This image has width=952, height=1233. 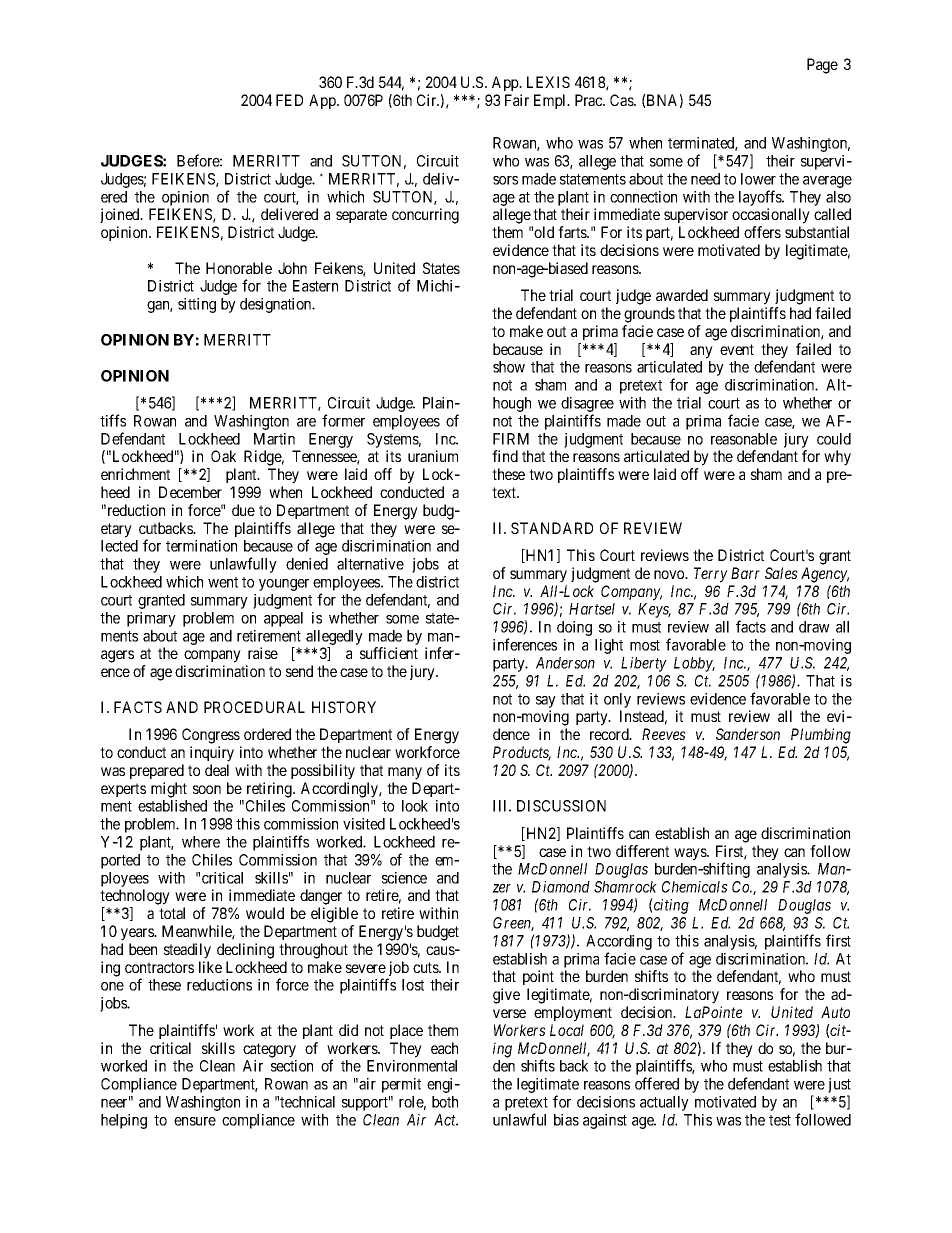 What do you see at coordinates (254, 707) in the image?
I see `PROCEDURAL` at bounding box center [254, 707].
